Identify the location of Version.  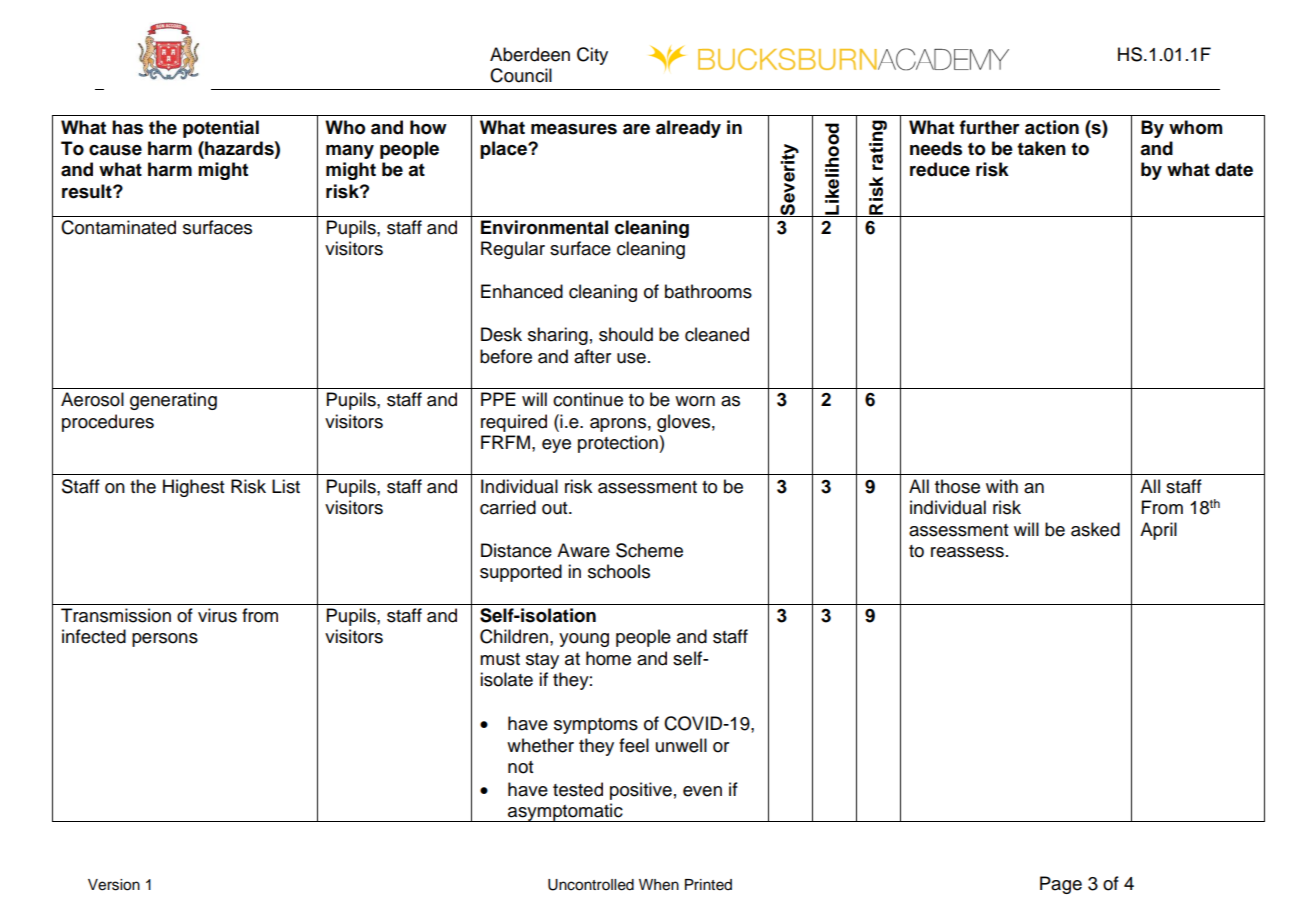
(114, 885).
